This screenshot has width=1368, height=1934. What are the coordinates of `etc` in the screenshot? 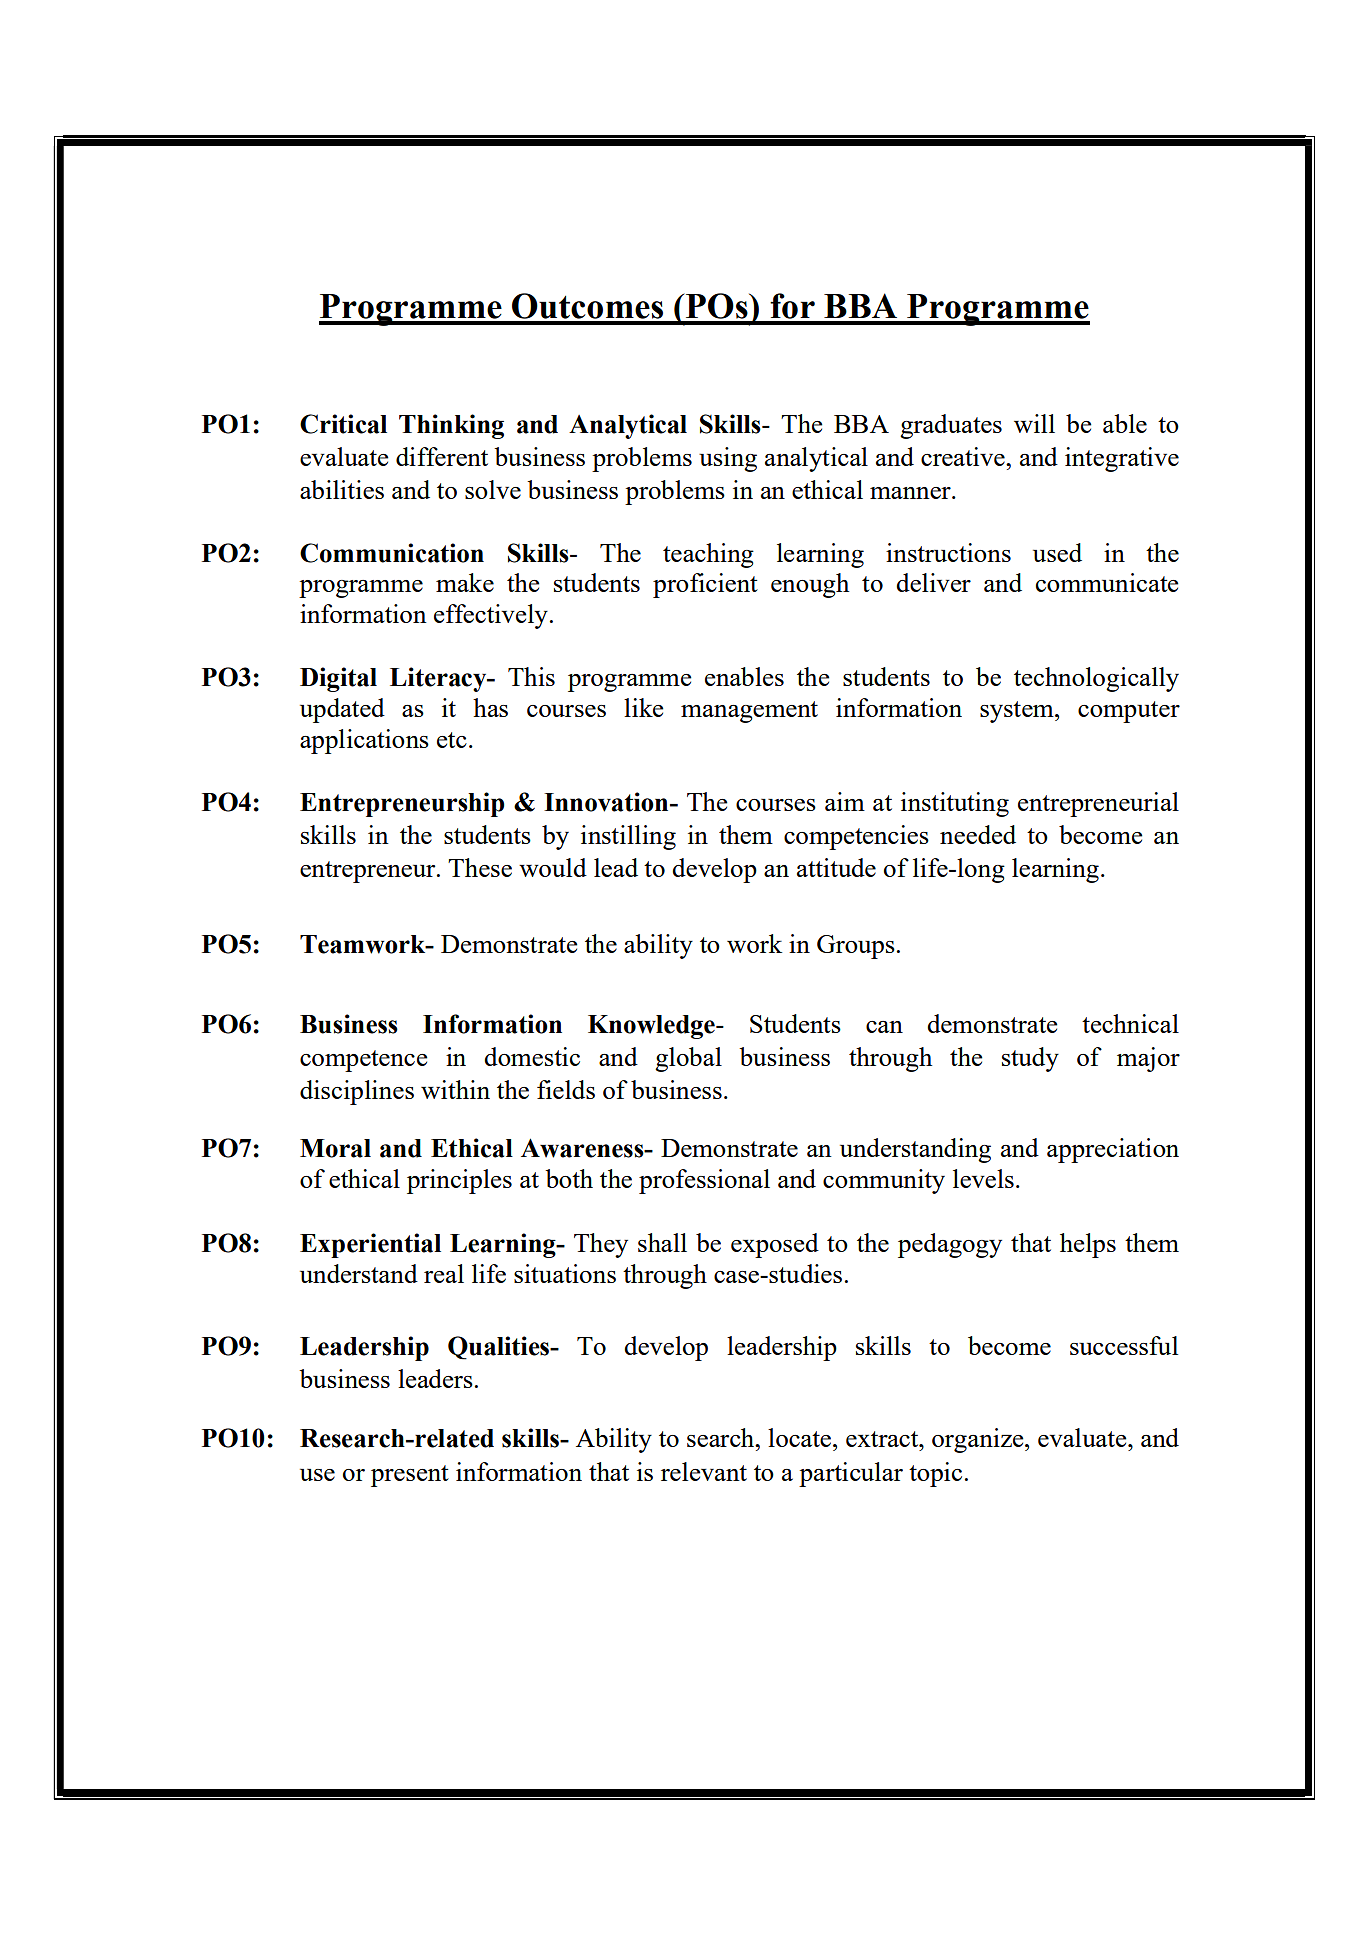 It's located at (452, 740).
